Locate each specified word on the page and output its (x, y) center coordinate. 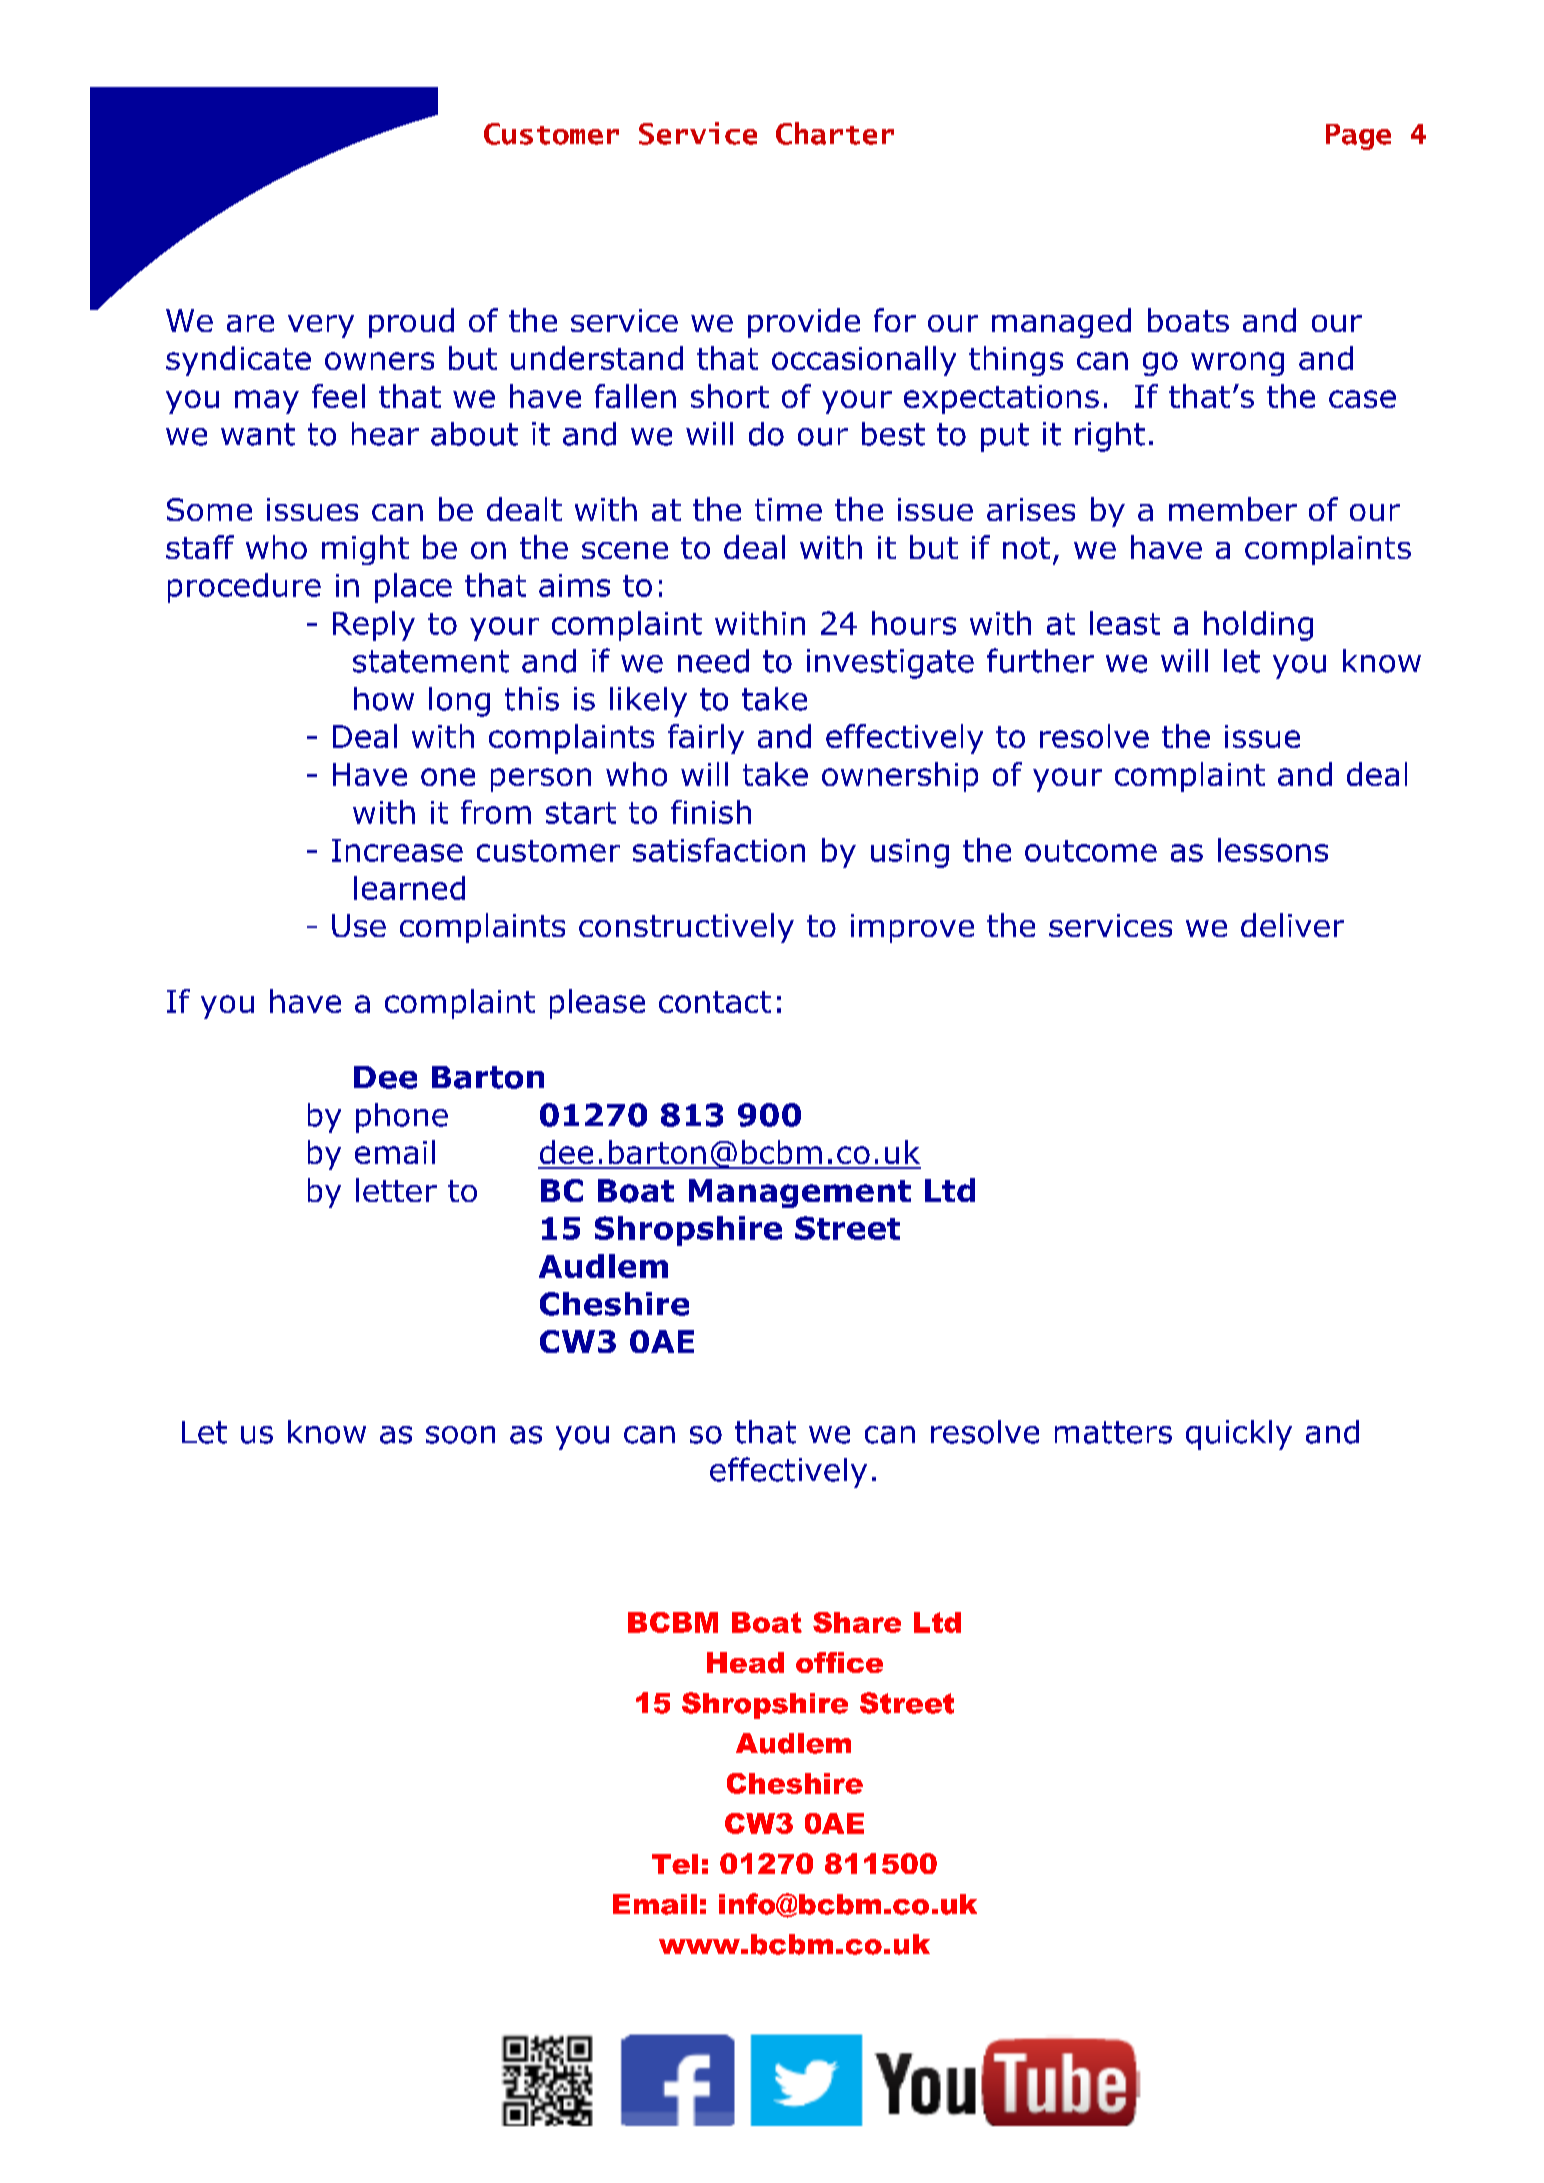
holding (1258, 626)
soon (460, 1435)
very (321, 326)
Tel (675, 1864)
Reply (374, 626)
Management (800, 1193)
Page (1358, 137)
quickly (1239, 1435)
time (788, 509)
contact (715, 1002)
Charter (835, 133)
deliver (1292, 925)
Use (359, 925)
